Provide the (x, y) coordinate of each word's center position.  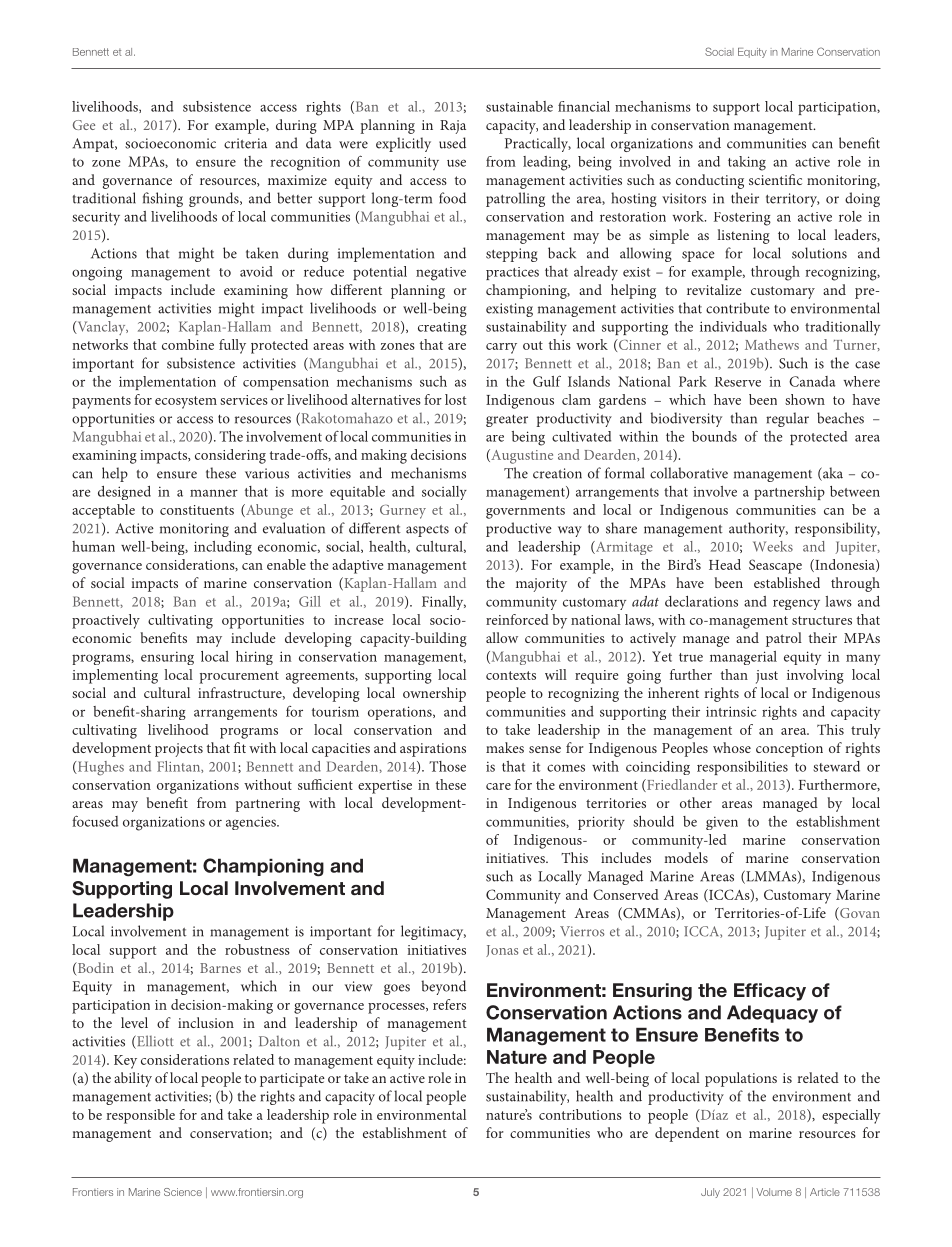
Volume (774, 1192)
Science (183, 1192)
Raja (453, 127)
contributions (580, 1114)
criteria (245, 143)
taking (747, 163)
